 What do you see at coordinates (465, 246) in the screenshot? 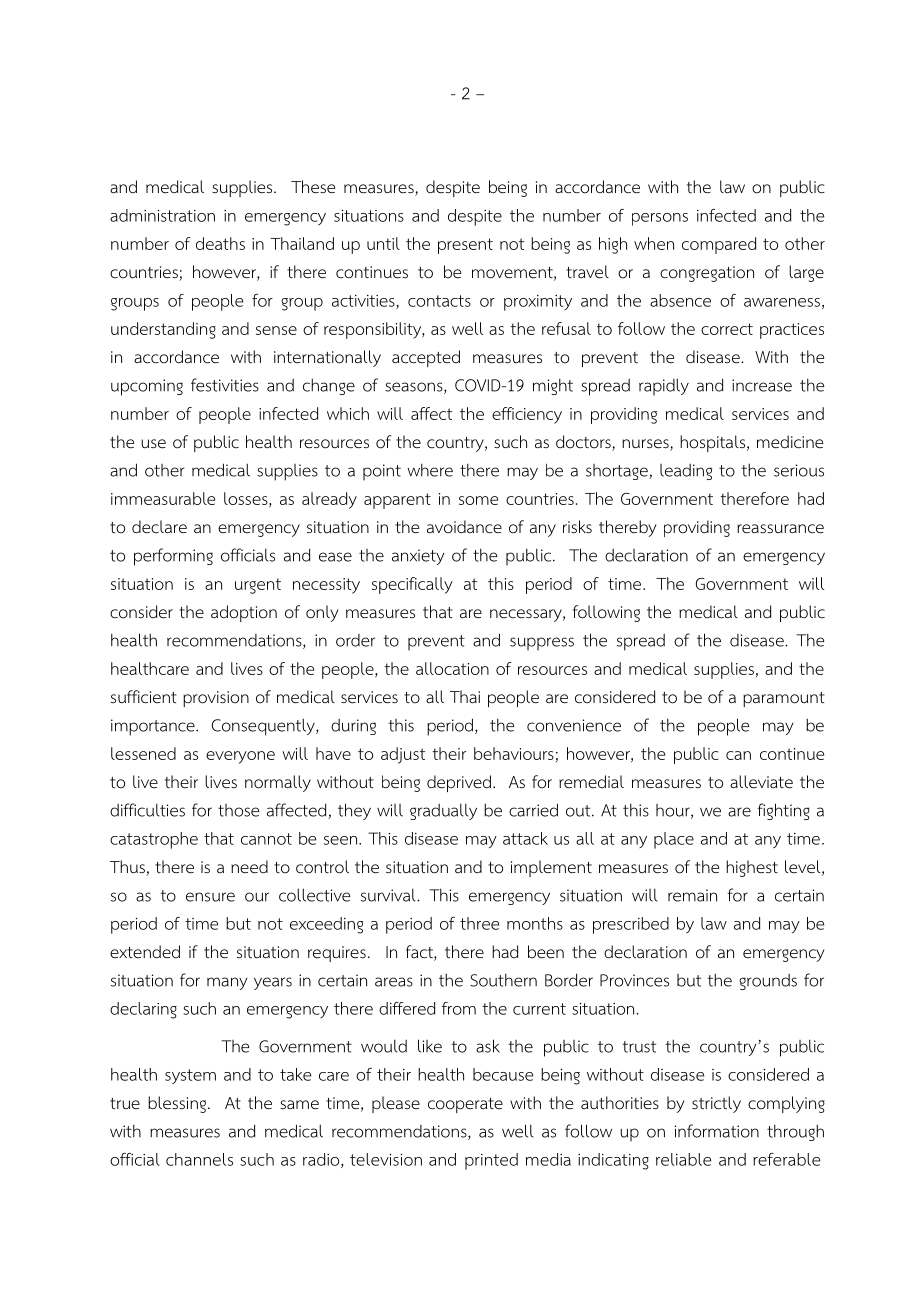
I see `present` at bounding box center [465, 246].
